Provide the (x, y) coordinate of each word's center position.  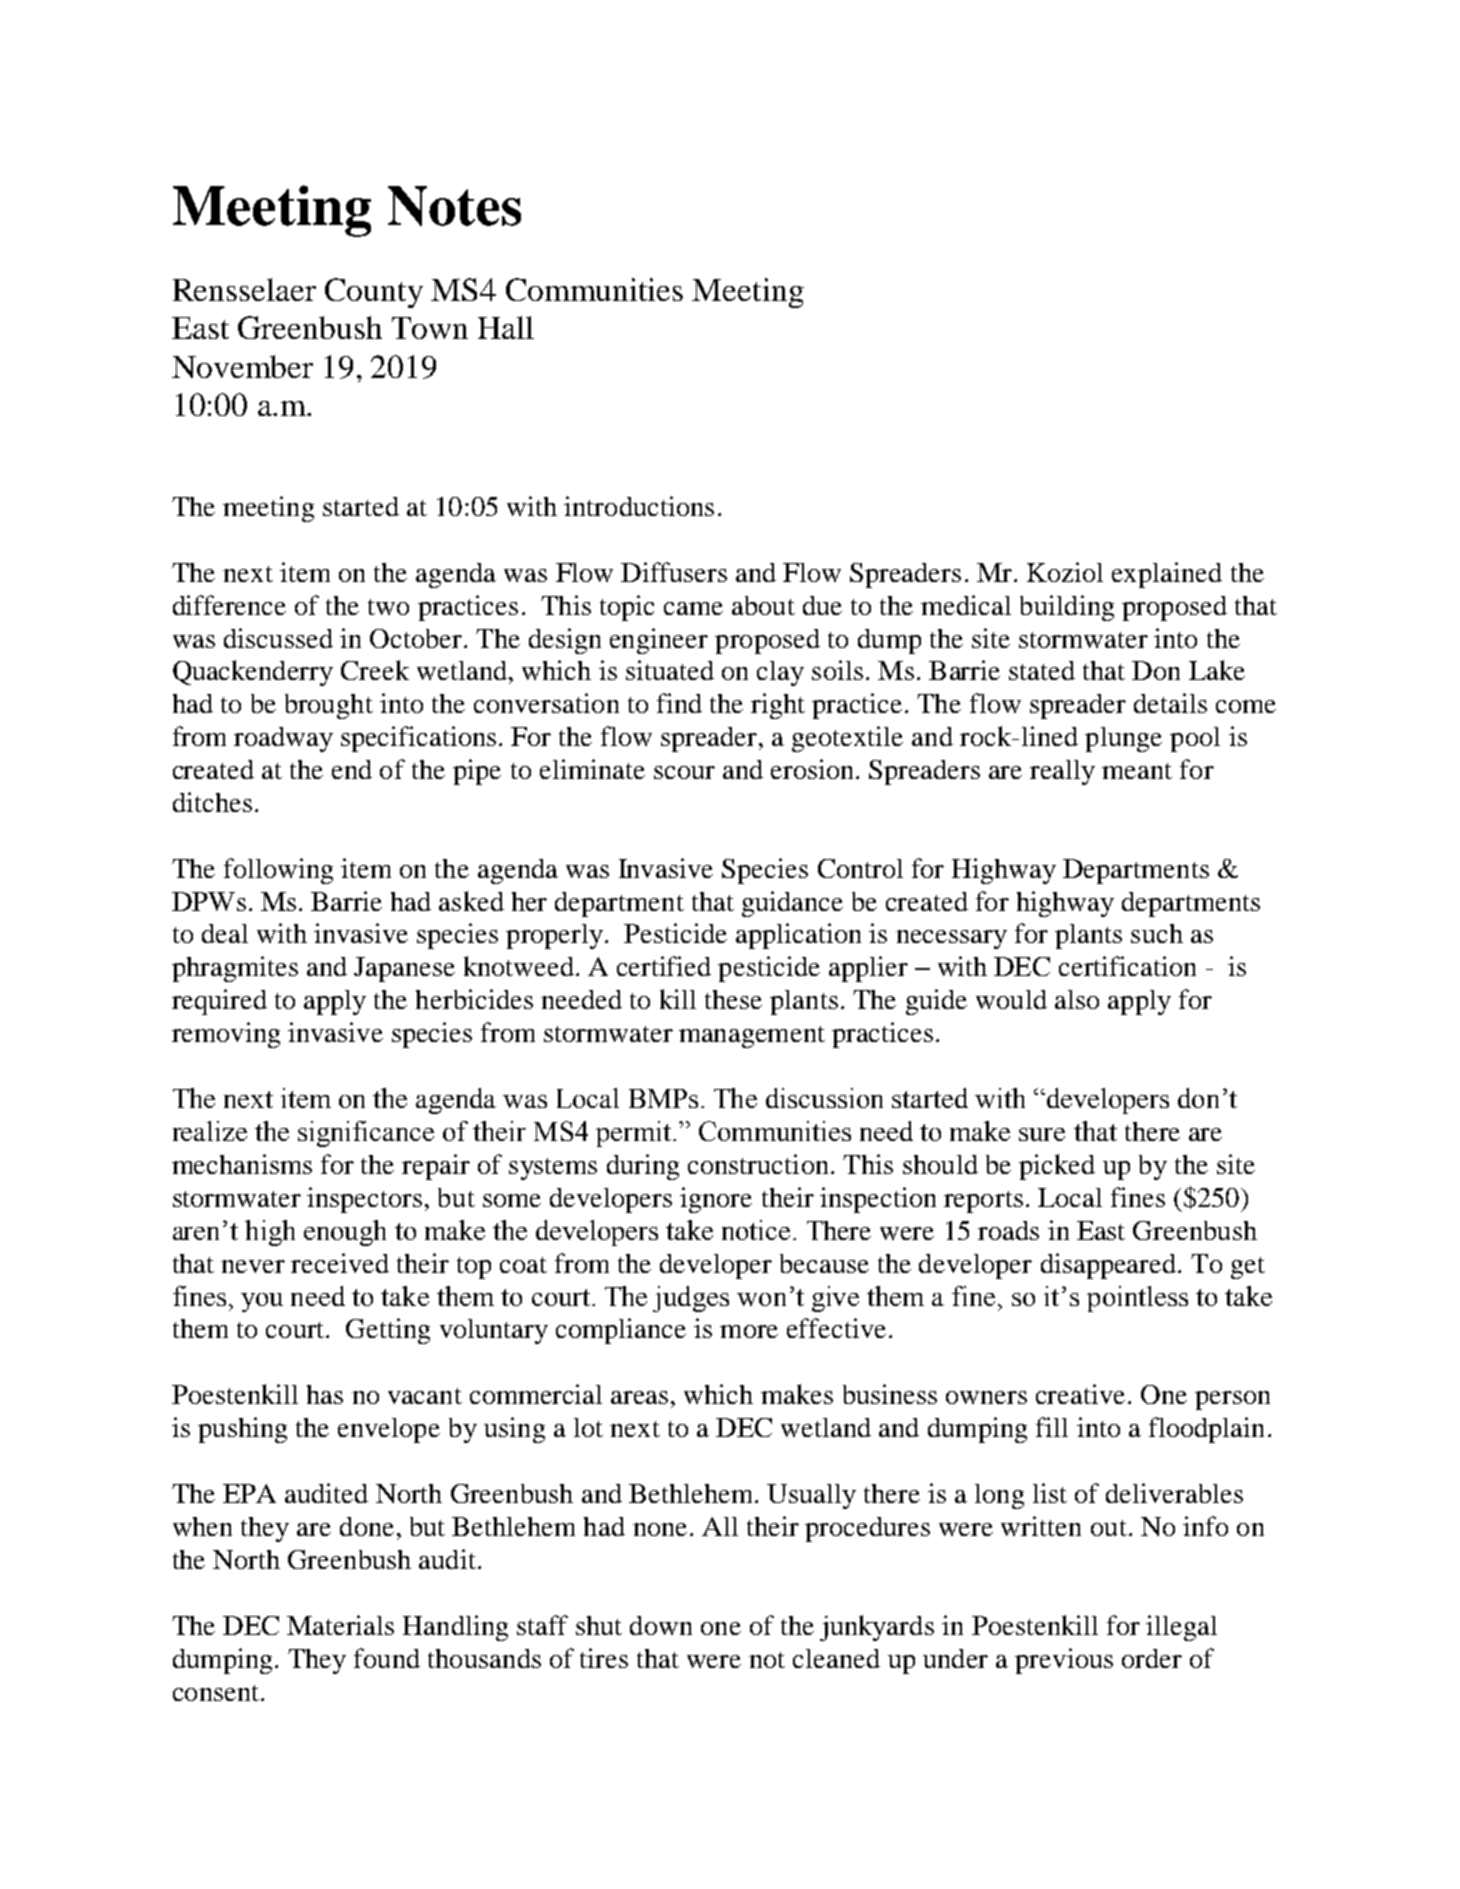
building (1067, 608)
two (388, 607)
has (325, 1394)
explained (1167, 575)
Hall (506, 327)
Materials (340, 1625)
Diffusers (674, 572)
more (749, 1331)
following (278, 871)
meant (1137, 771)
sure (1042, 1134)
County (374, 293)
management (752, 1037)
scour (684, 772)
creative (1080, 1394)
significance (366, 1134)
